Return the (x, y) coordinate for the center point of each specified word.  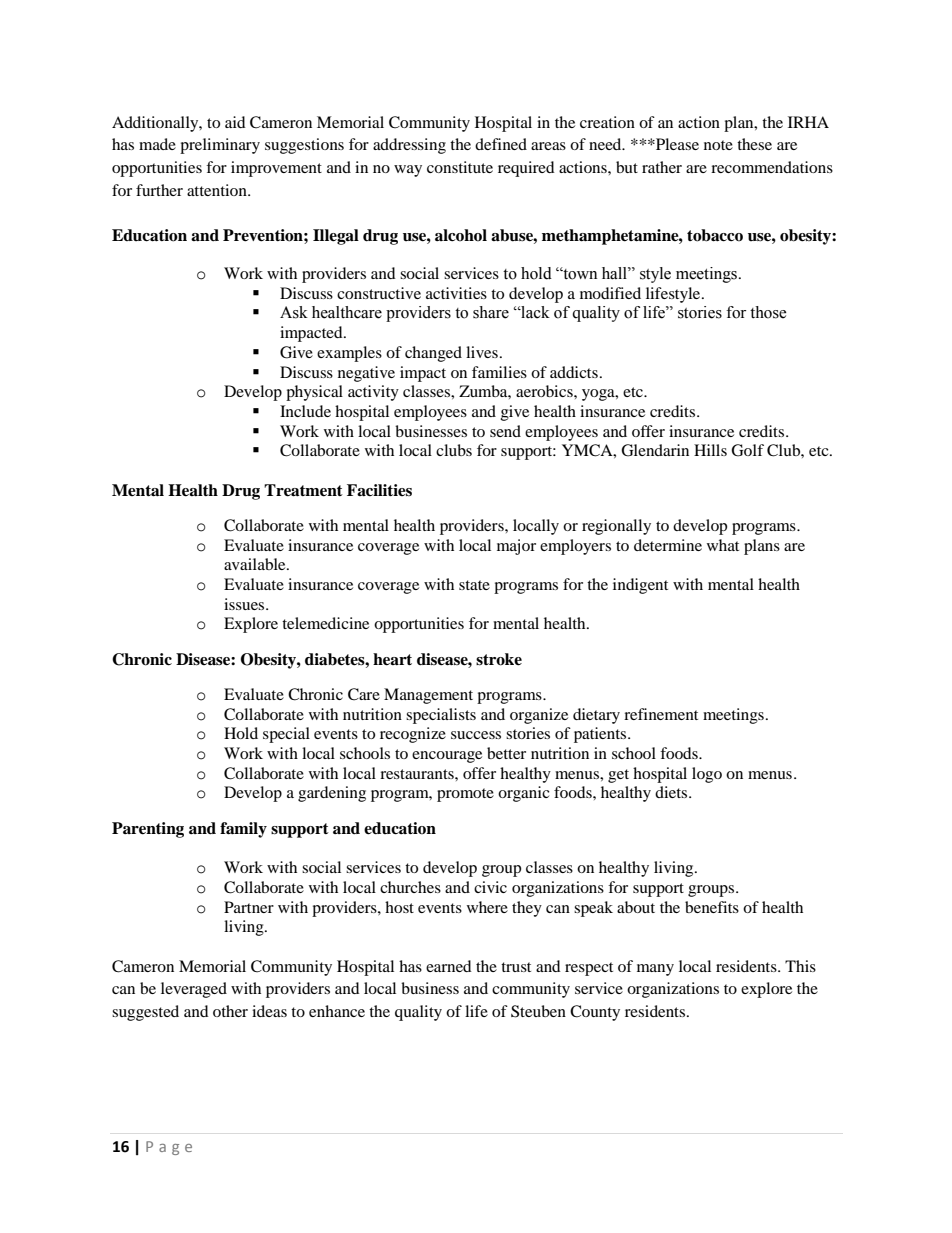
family (243, 830)
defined (501, 144)
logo (707, 775)
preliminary (220, 146)
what (723, 545)
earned (449, 966)
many (655, 970)
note (718, 145)
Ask (294, 312)
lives (482, 352)
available (256, 564)
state (474, 585)
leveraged (194, 990)
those (768, 312)
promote (465, 795)
